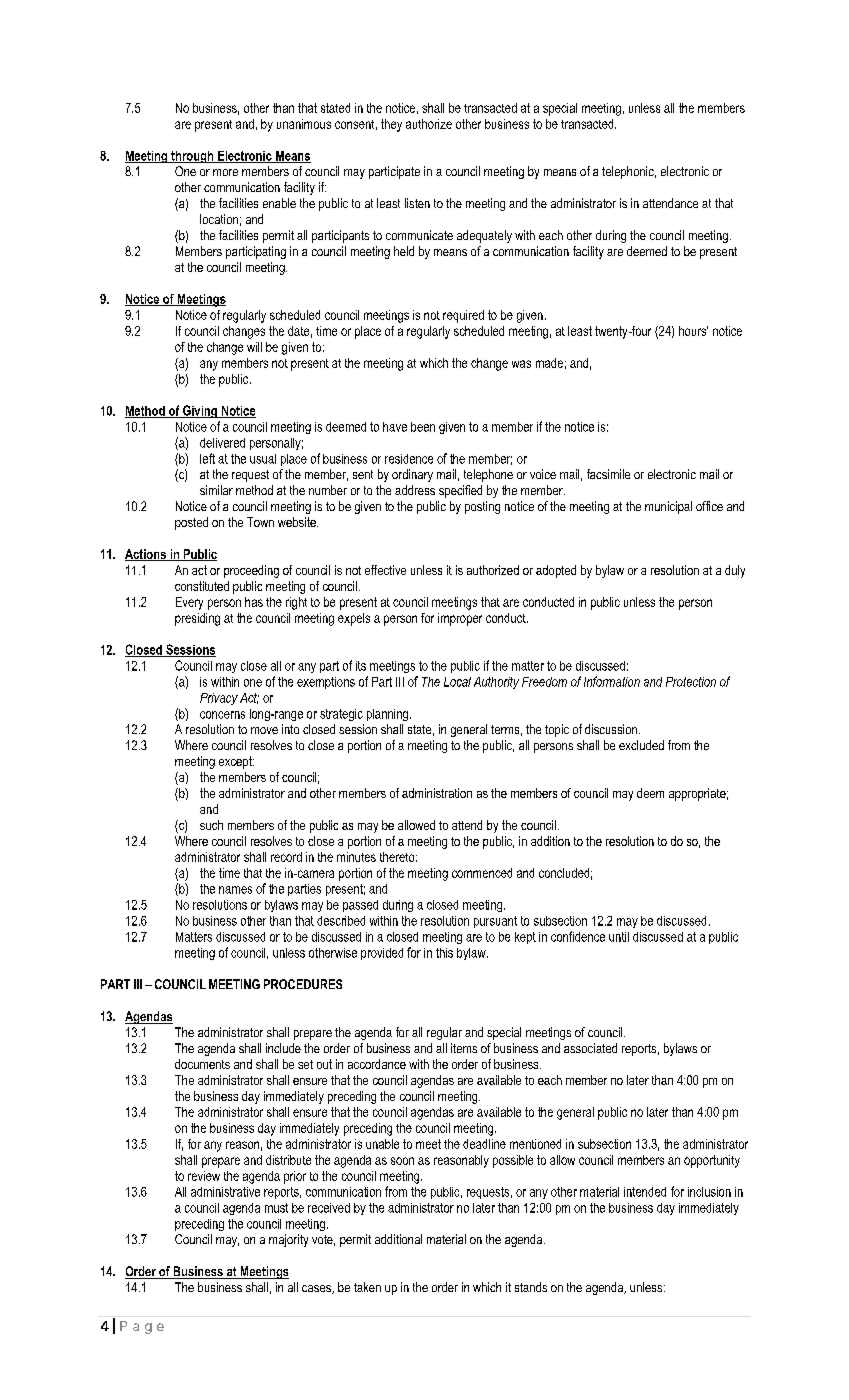 This screenshot has height=1400, width=849. I want to click on more, so click(225, 172).
